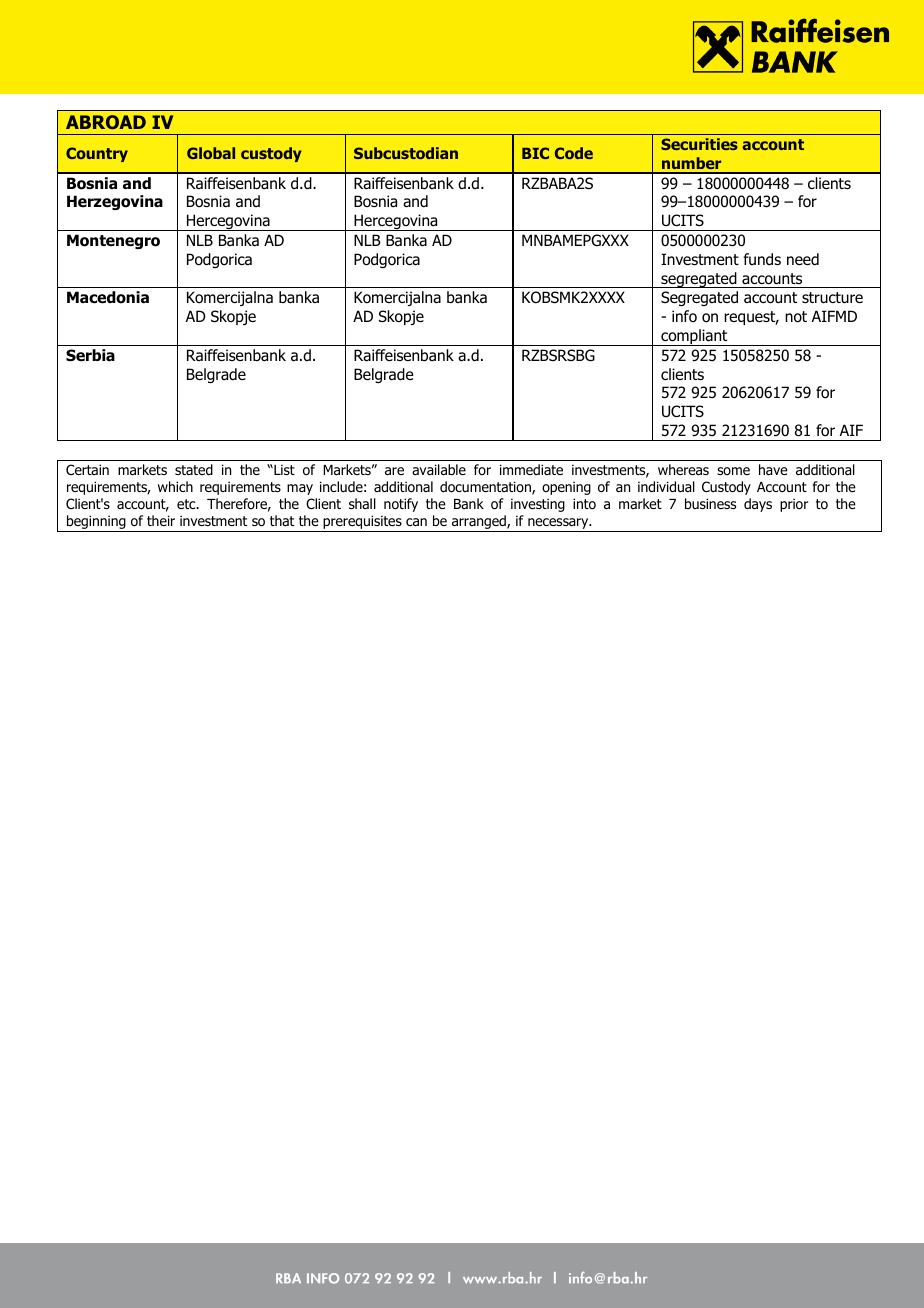  I want to click on Montenegro, so click(113, 241).
